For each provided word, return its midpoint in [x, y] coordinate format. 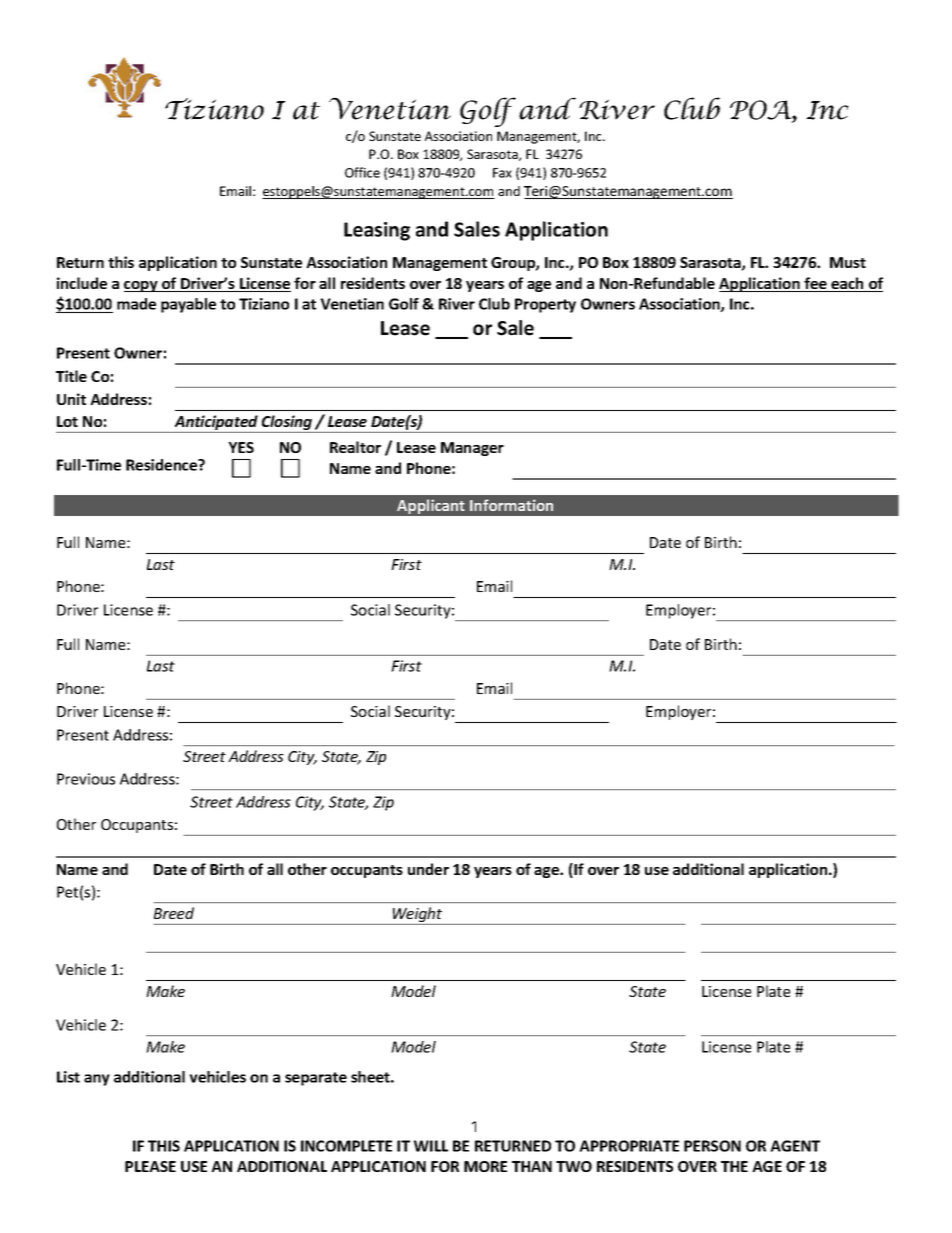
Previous [86, 779]
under [428, 869]
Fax [502, 173]
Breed [174, 913]
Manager [472, 449]
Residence [163, 465]
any [97, 1080]
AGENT [795, 1146]
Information [511, 505]
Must [848, 262]
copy [142, 286]
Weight [418, 916]
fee [815, 284]
